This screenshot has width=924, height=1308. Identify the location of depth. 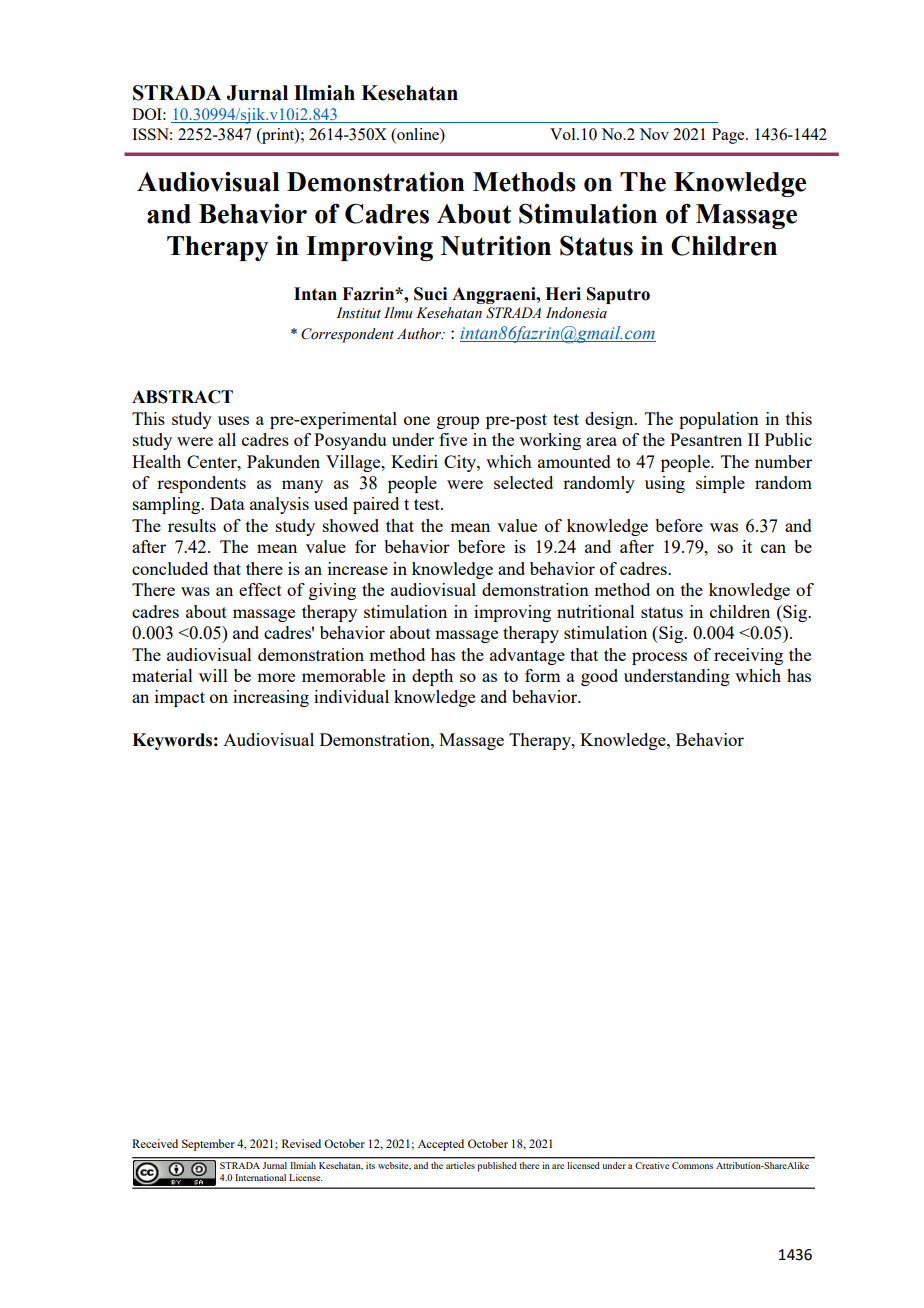
(432, 677).
